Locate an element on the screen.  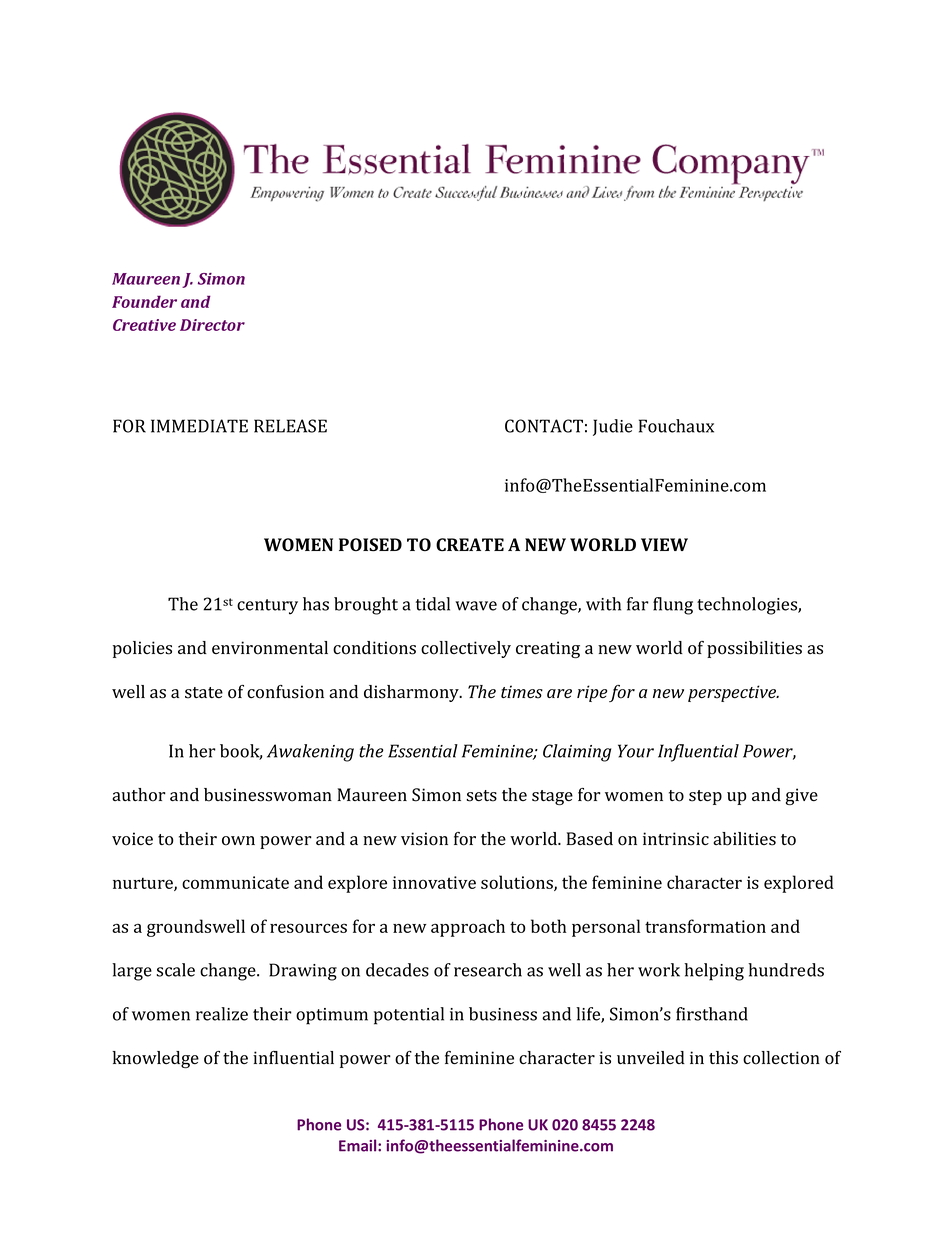
potential is located at coordinates (409, 1016).
